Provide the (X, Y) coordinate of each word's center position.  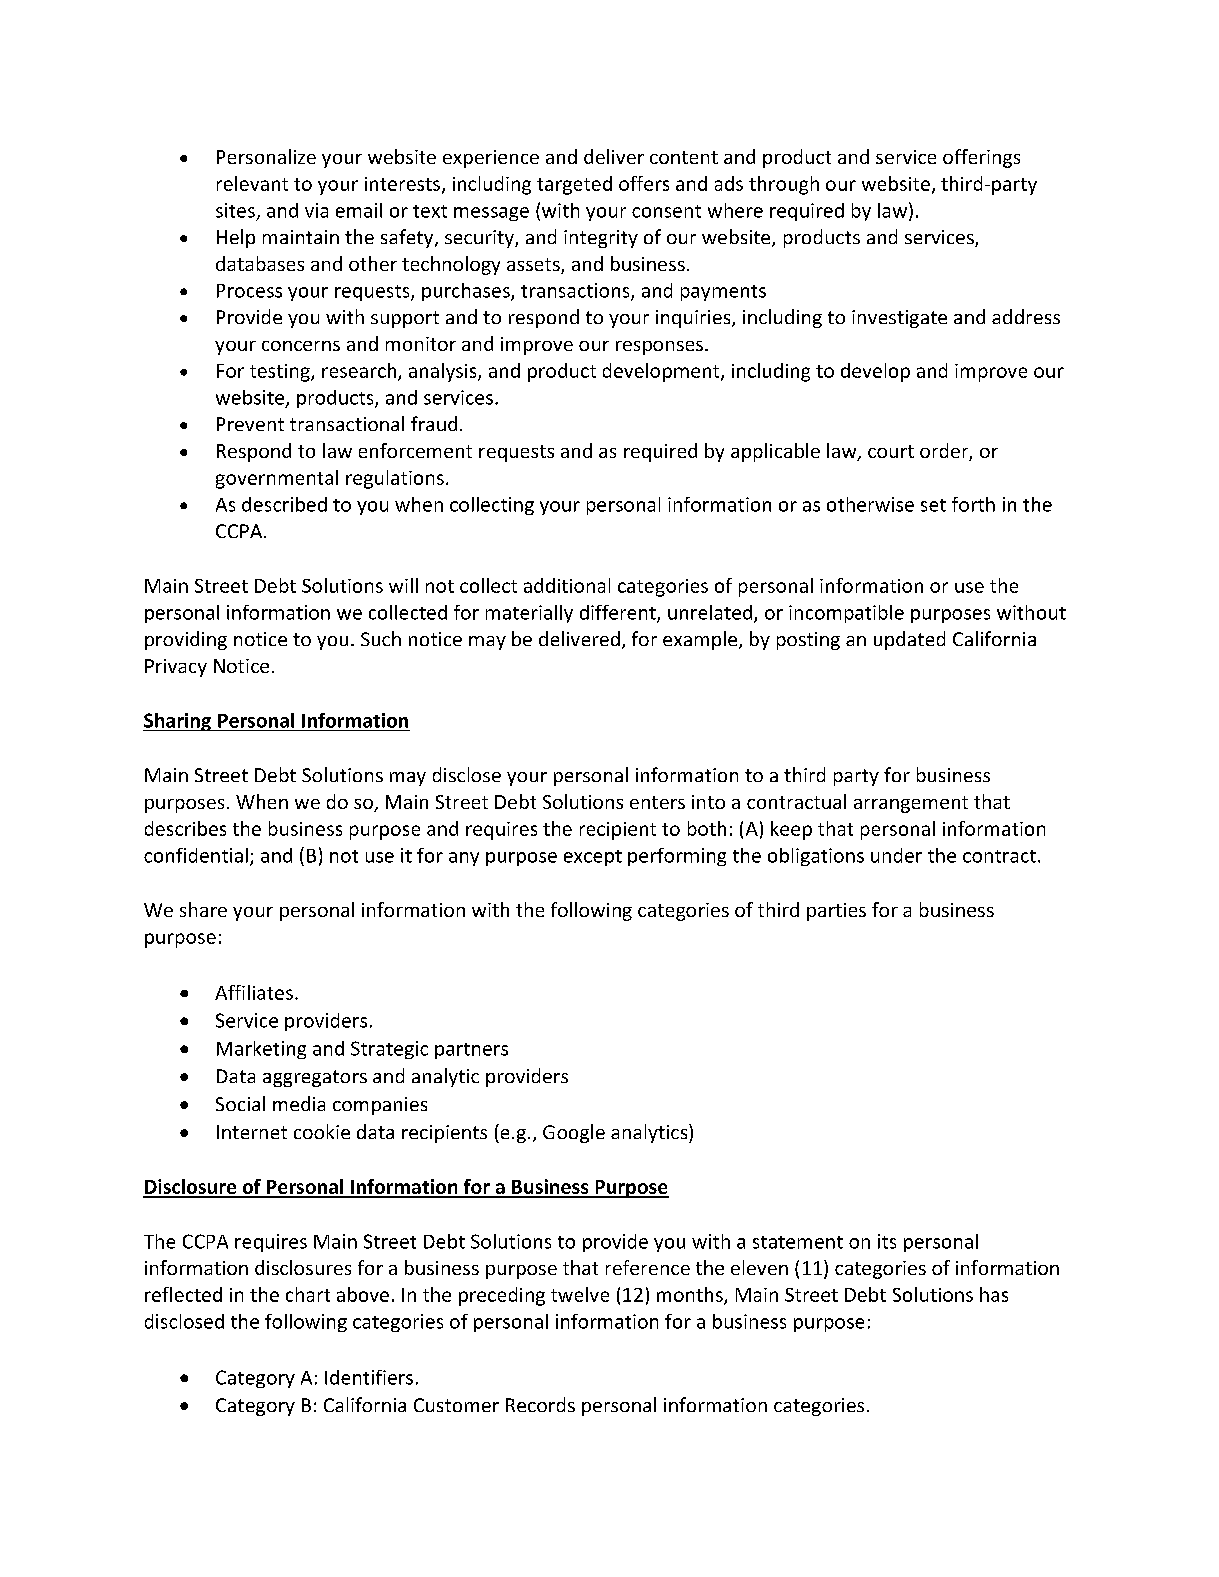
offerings (981, 158)
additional (567, 585)
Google (574, 1133)
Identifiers (369, 1377)
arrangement (911, 804)
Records (540, 1404)
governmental (277, 479)
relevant (252, 183)
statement (798, 1242)
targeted (574, 185)
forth (973, 504)
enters (657, 802)
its (887, 1241)
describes (185, 828)
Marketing (261, 1050)
